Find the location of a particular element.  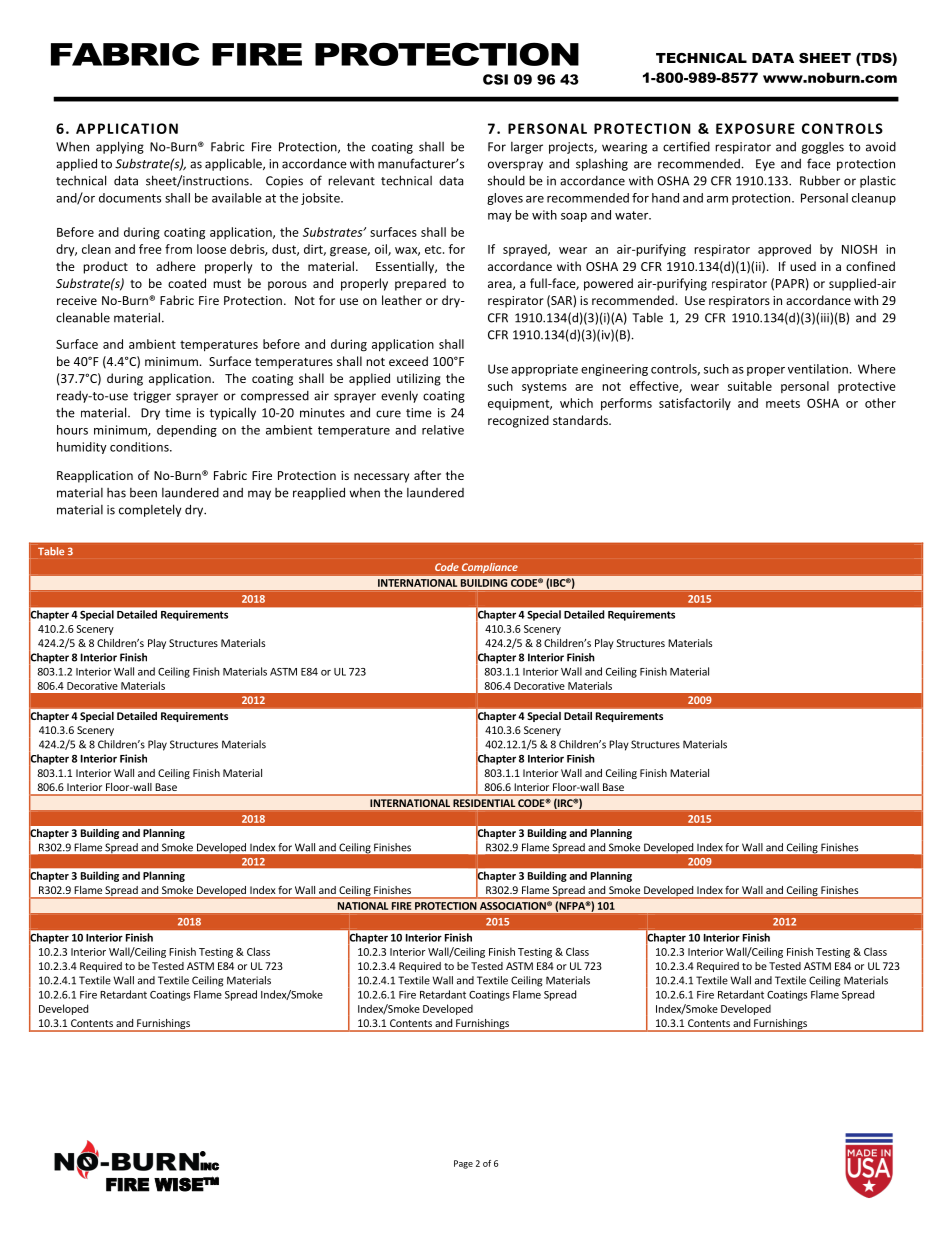

relative is located at coordinates (443, 430).
